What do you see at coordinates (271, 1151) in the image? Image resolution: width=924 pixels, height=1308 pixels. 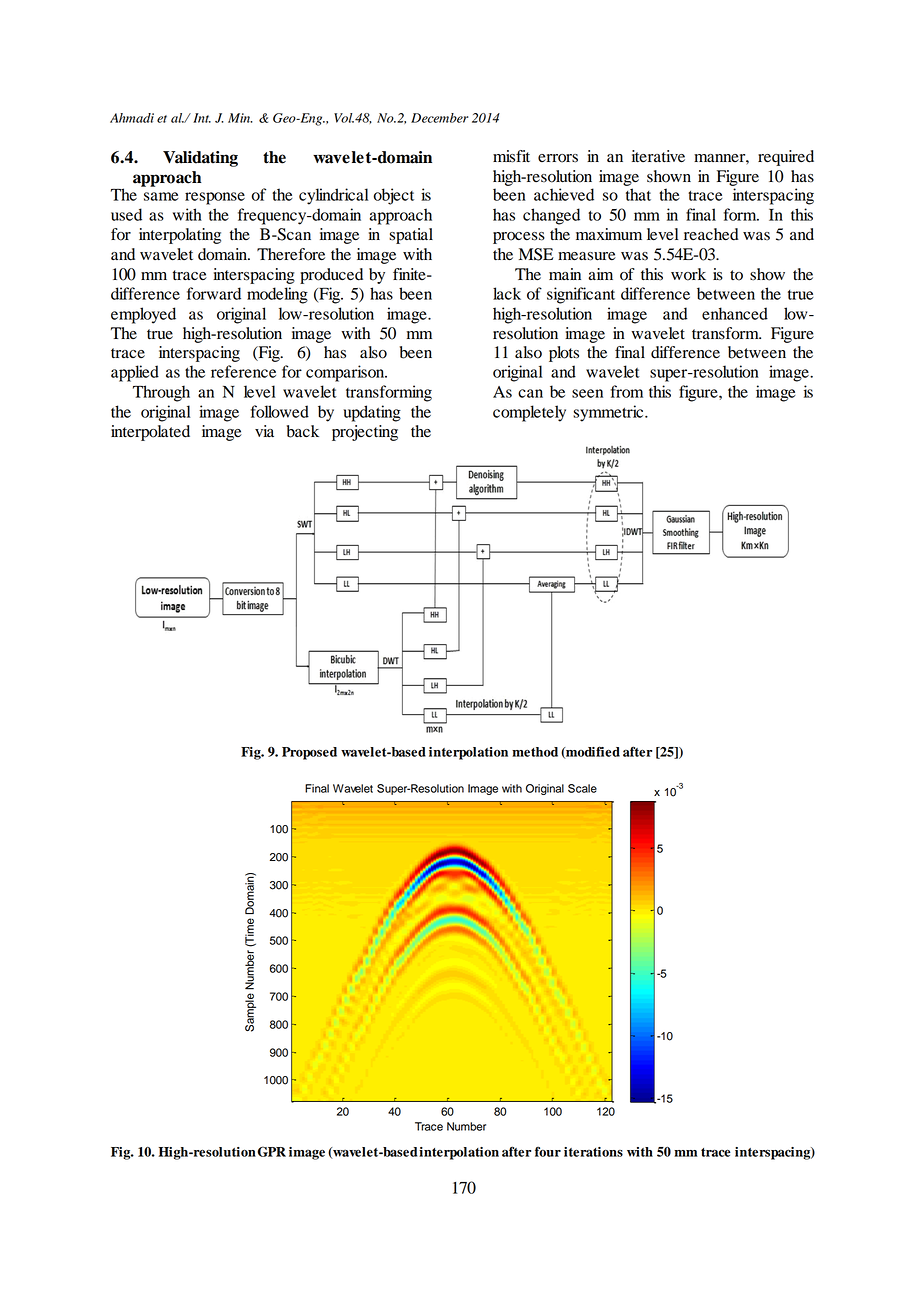 I see `GPR` at bounding box center [271, 1151].
